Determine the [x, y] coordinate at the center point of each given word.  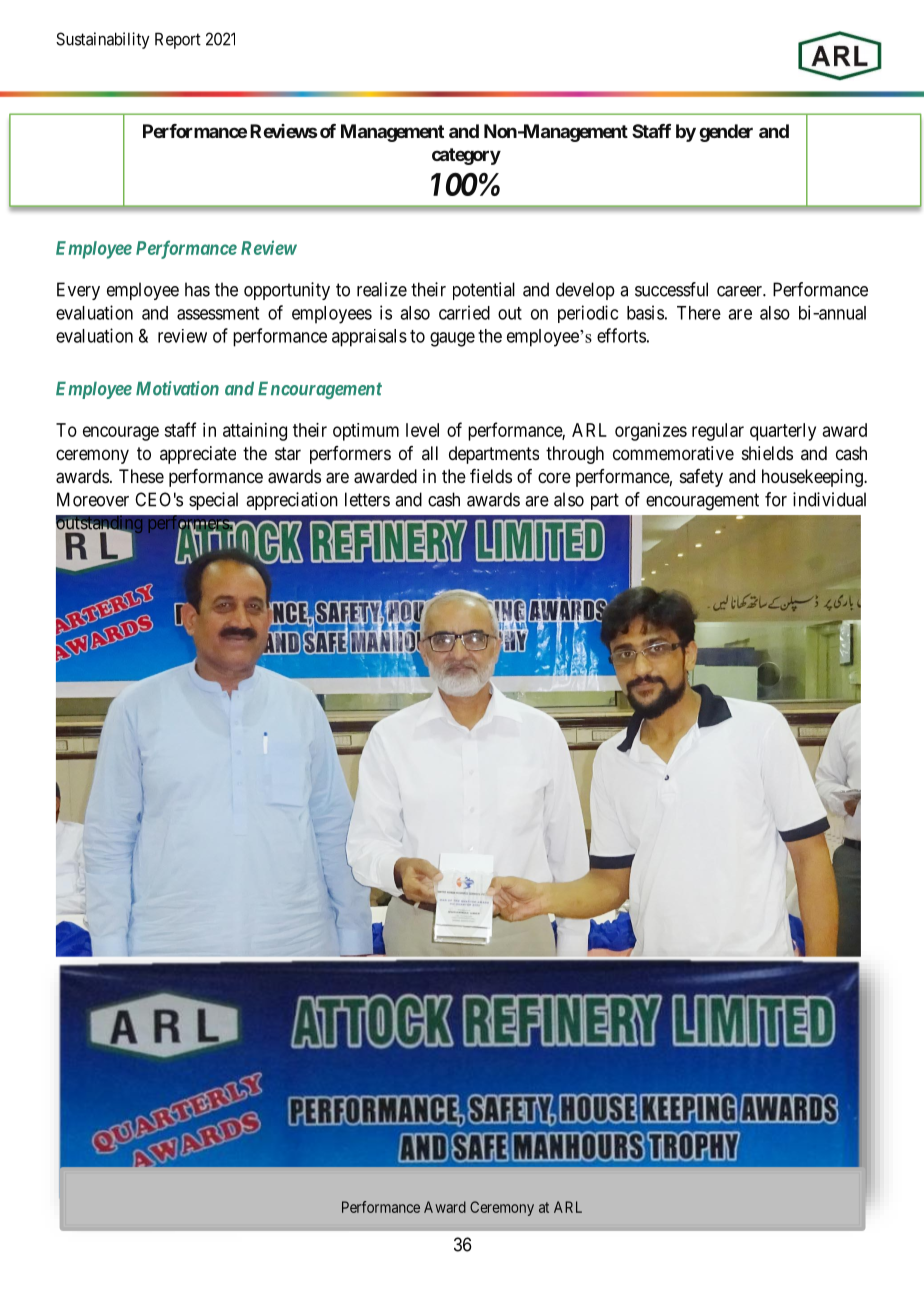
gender [726, 133]
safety [701, 478]
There [699, 313]
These [141, 476]
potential [484, 291]
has [197, 289]
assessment [218, 313]
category [466, 156]
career [740, 291]
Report [178, 40]
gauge [452, 339]
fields [491, 476]
